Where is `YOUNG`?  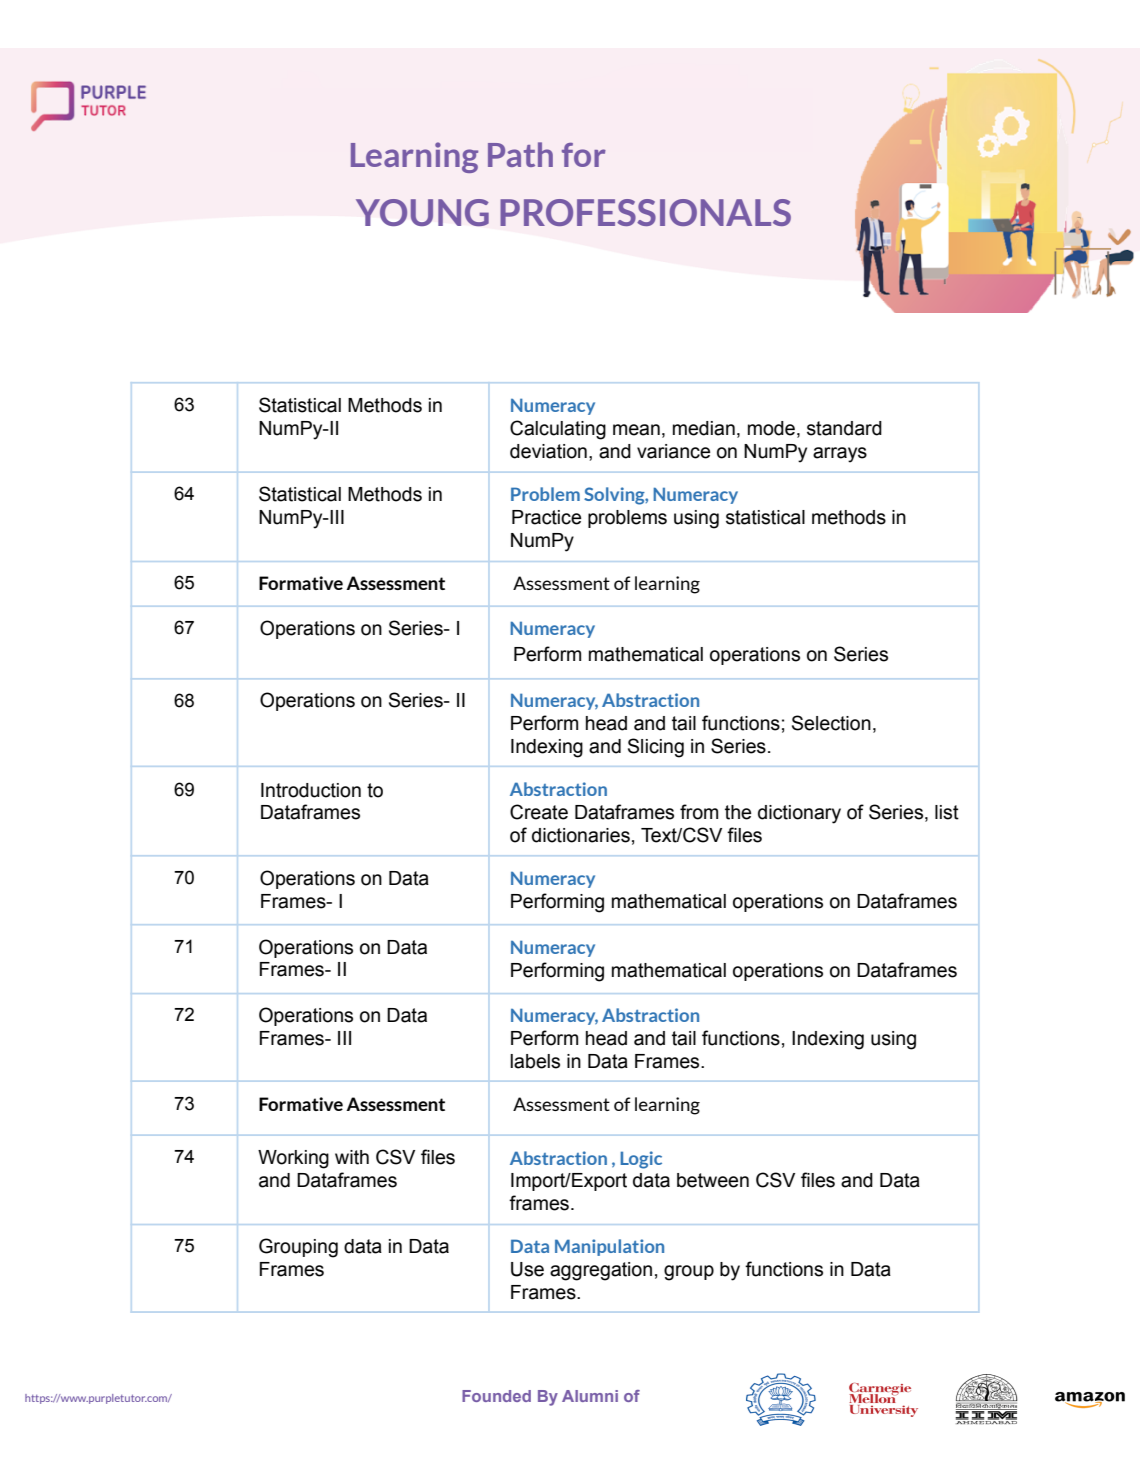 YOUNG is located at coordinates (422, 212).
